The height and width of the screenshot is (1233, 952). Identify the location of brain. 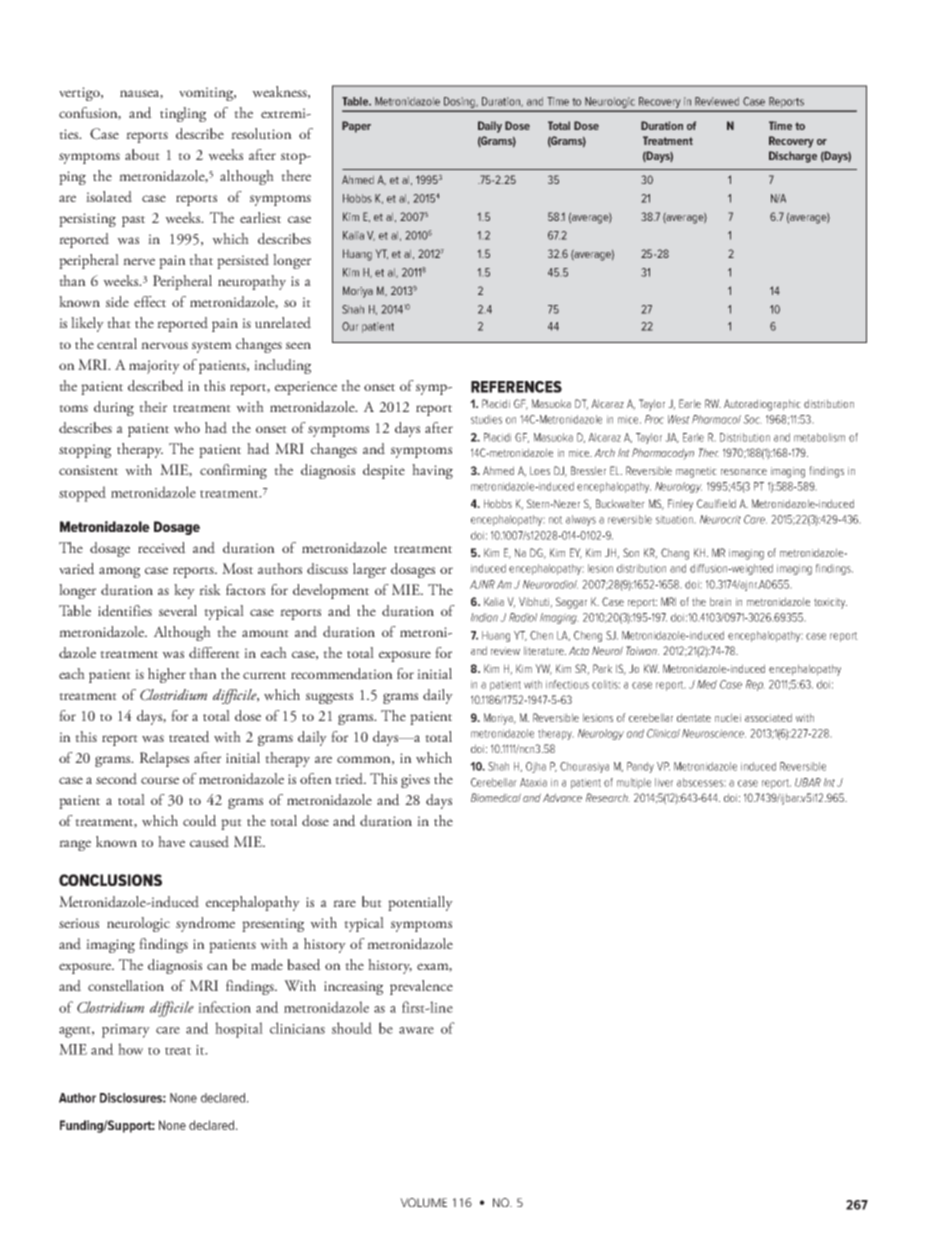
(720, 601).
